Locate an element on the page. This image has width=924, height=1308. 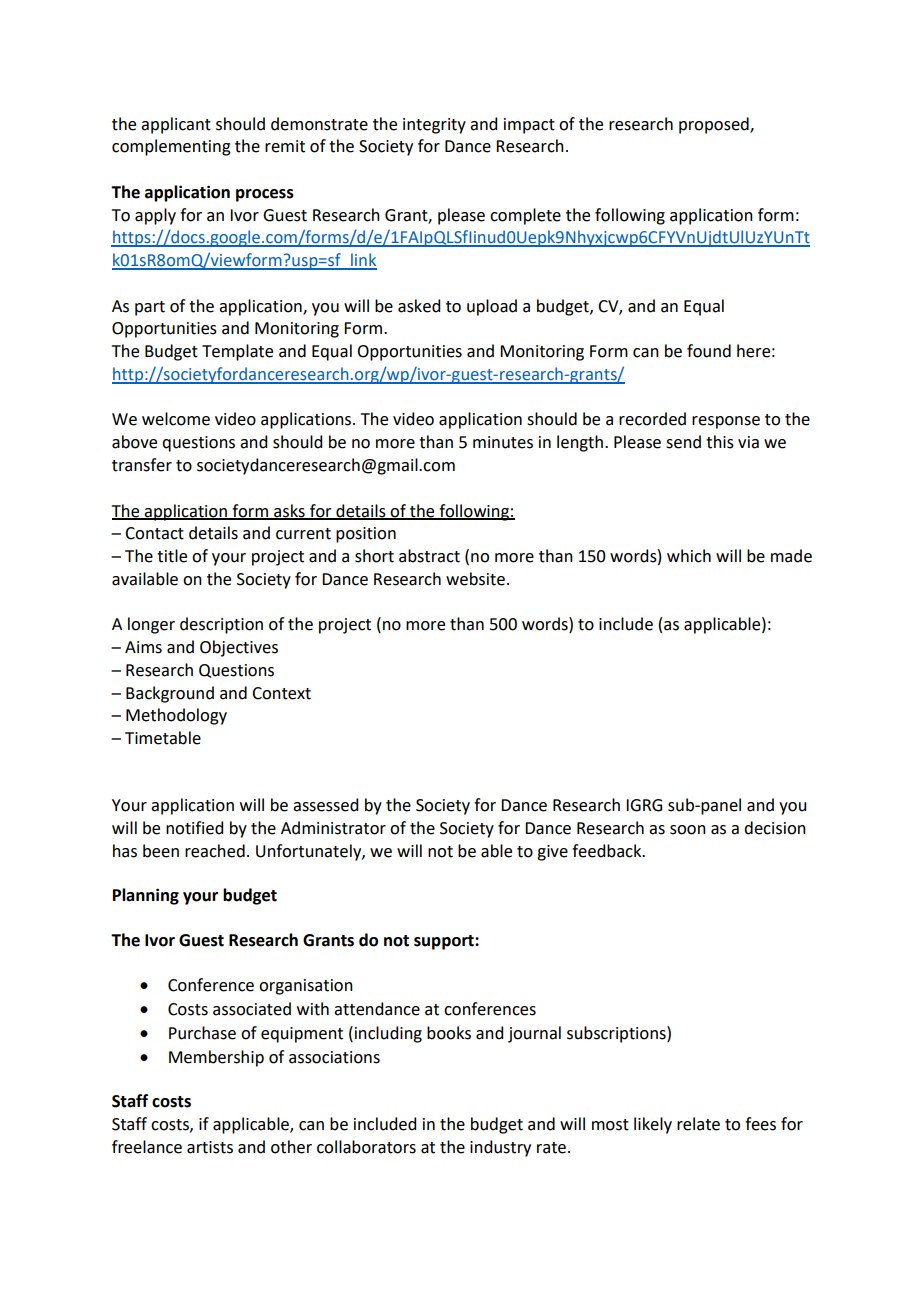
complementing is located at coordinates (171, 147).
